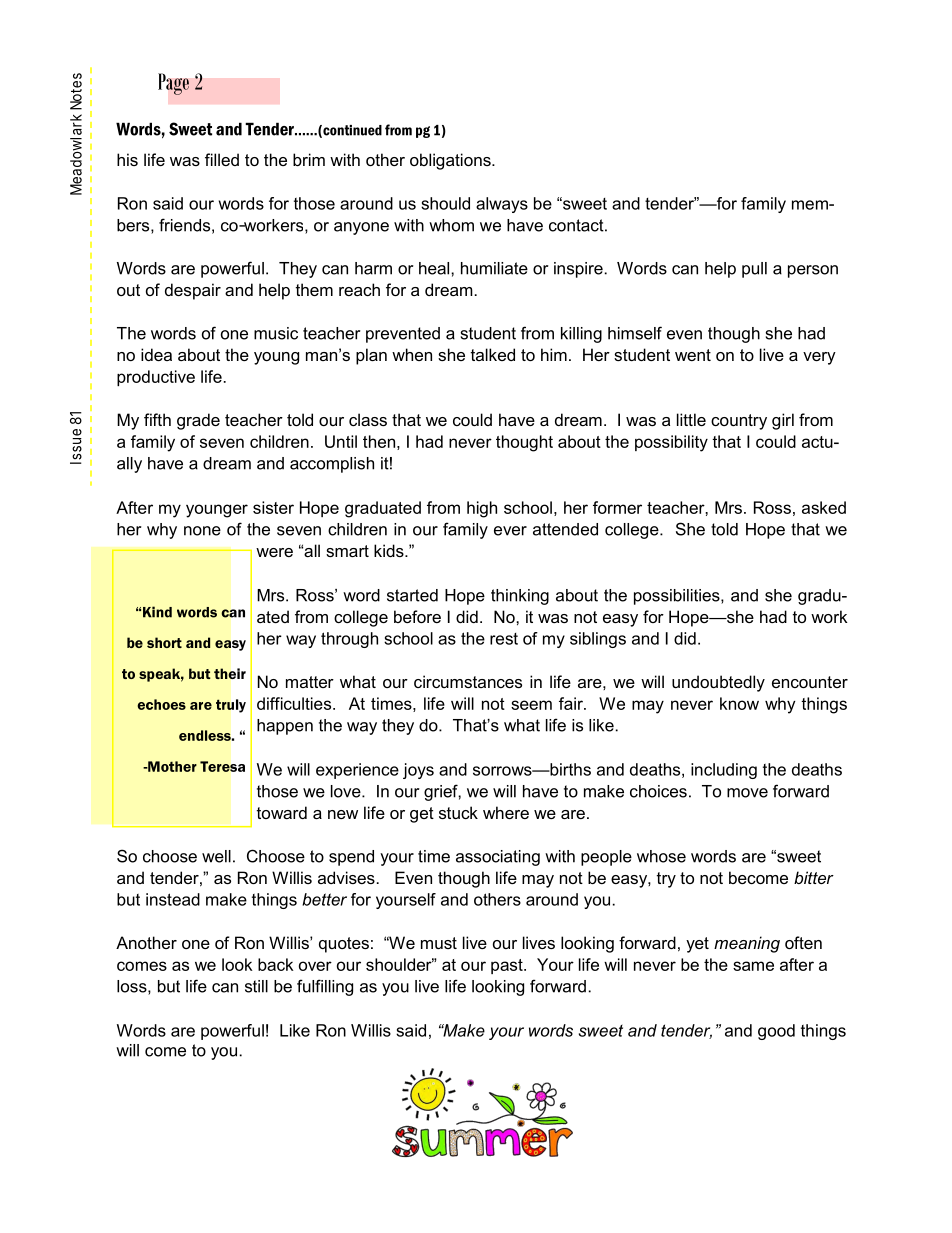 The width and height of the screenshot is (952, 1233). I want to click on still, so click(256, 986).
